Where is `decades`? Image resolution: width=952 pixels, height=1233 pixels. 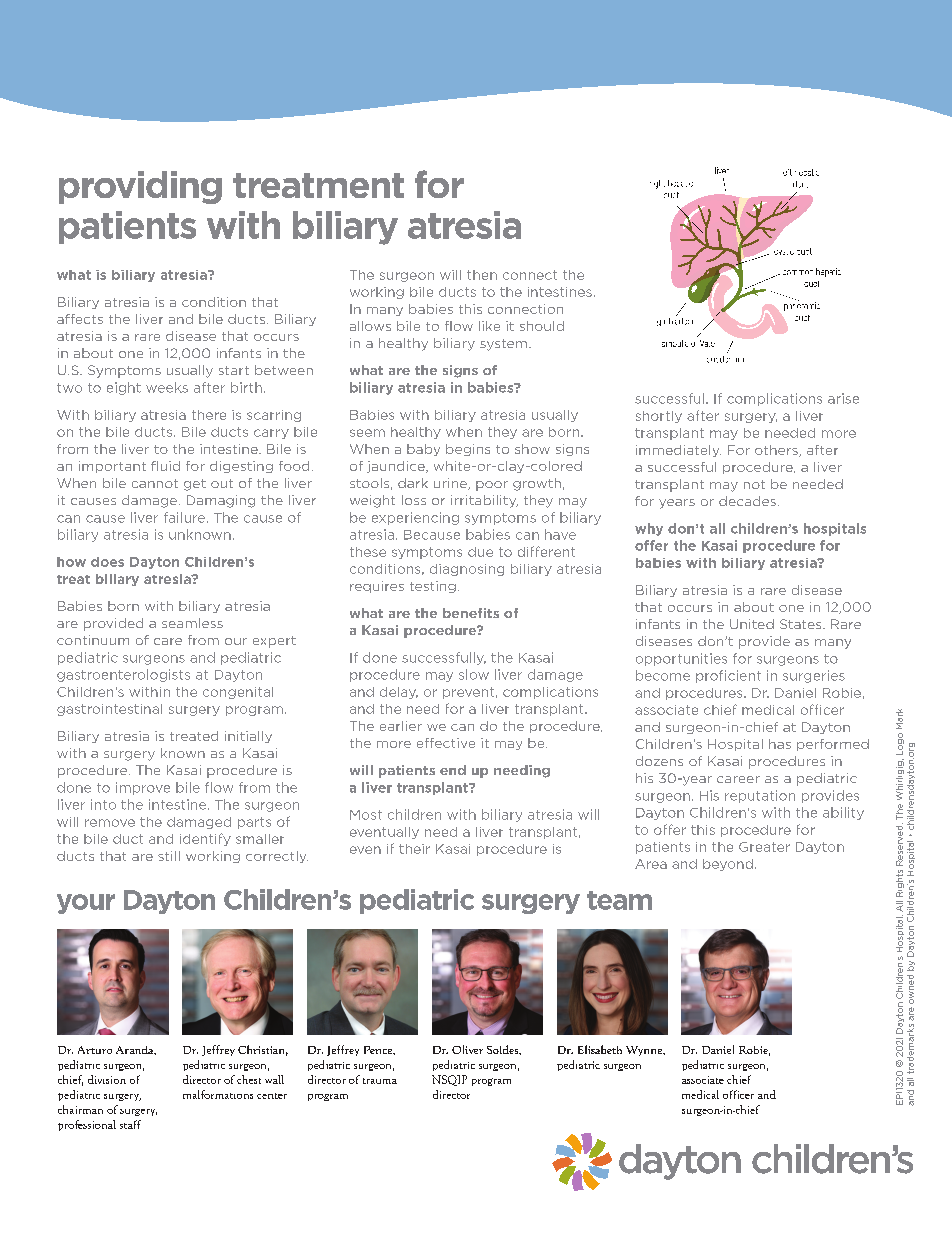
decades is located at coordinates (747, 501).
